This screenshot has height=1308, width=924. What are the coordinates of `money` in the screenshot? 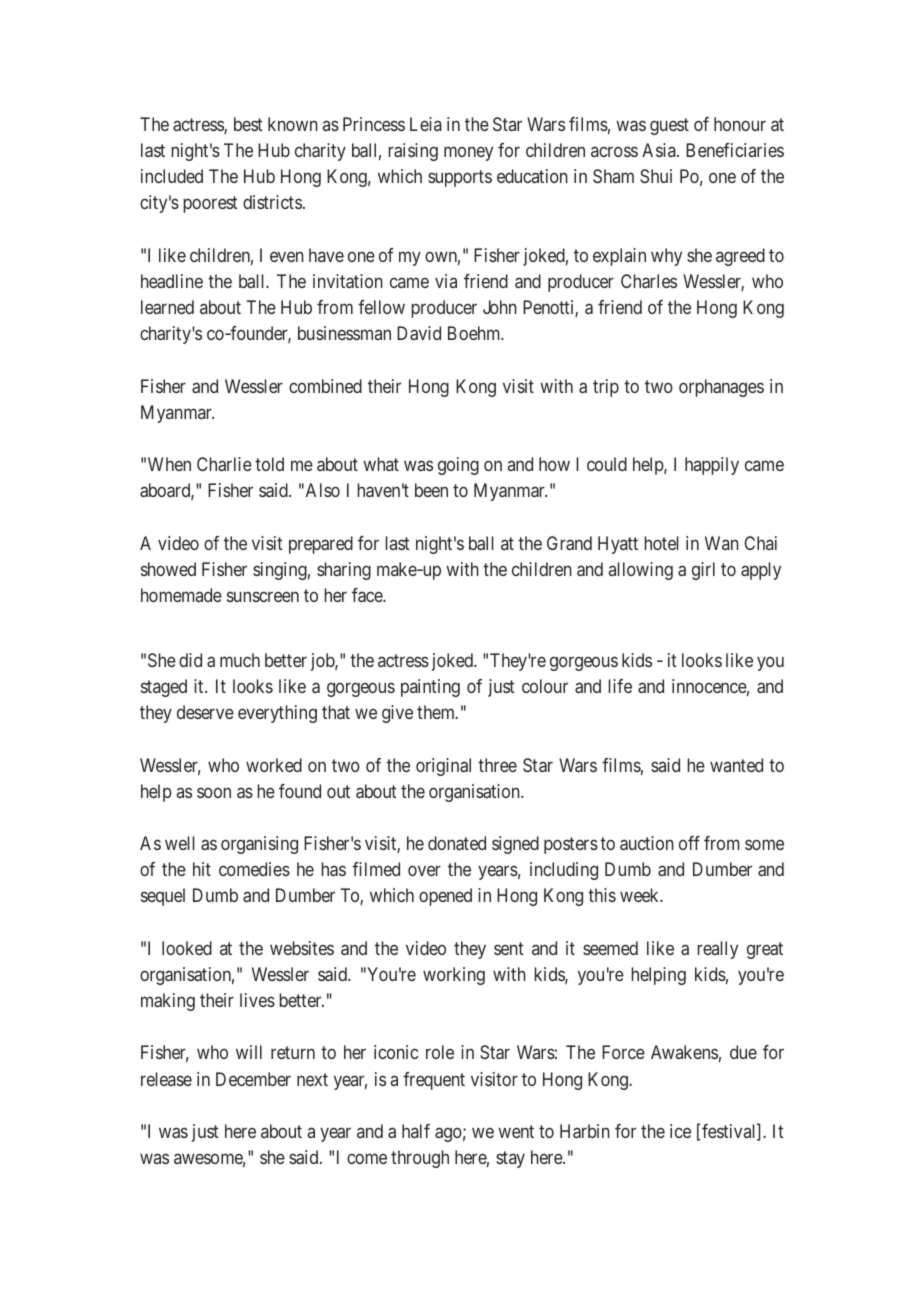 It's located at (468, 154).
